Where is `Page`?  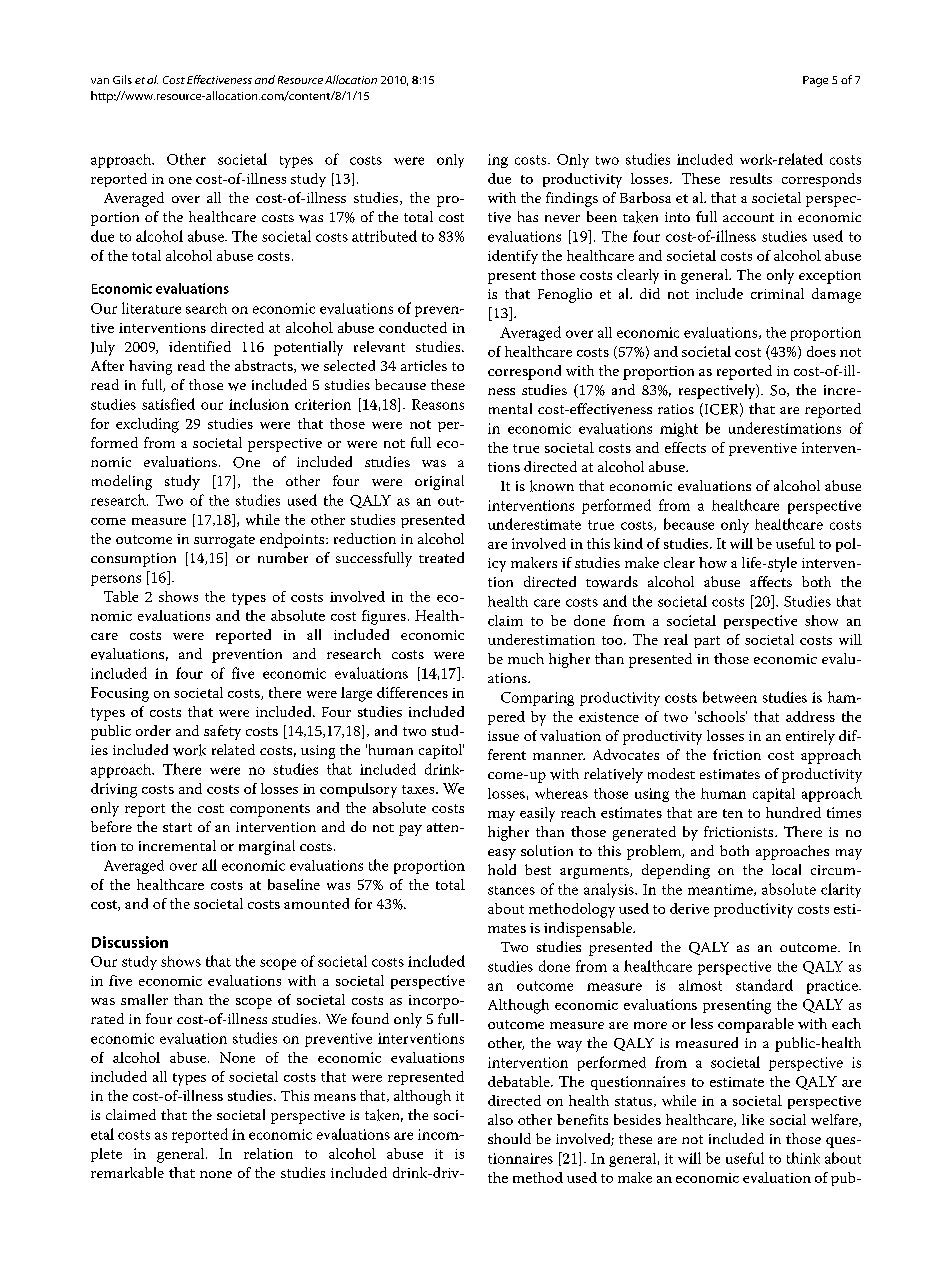
Page is located at coordinates (815, 81).
